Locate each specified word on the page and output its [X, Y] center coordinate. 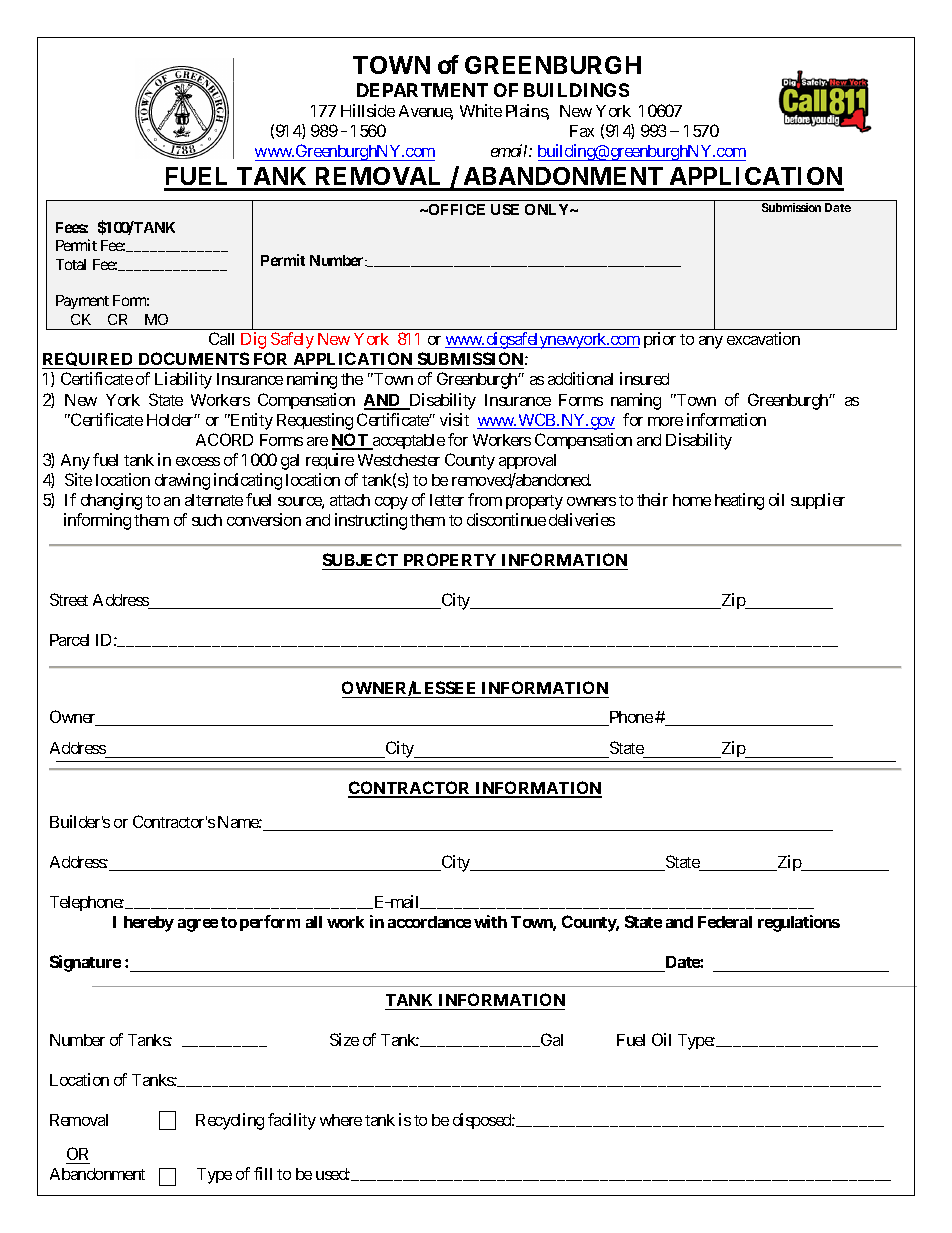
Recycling [230, 1121]
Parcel [69, 640]
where [341, 1120]
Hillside [368, 110]
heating [739, 501]
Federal [725, 922]
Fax [582, 131]
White [481, 110]
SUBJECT [361, 561]
